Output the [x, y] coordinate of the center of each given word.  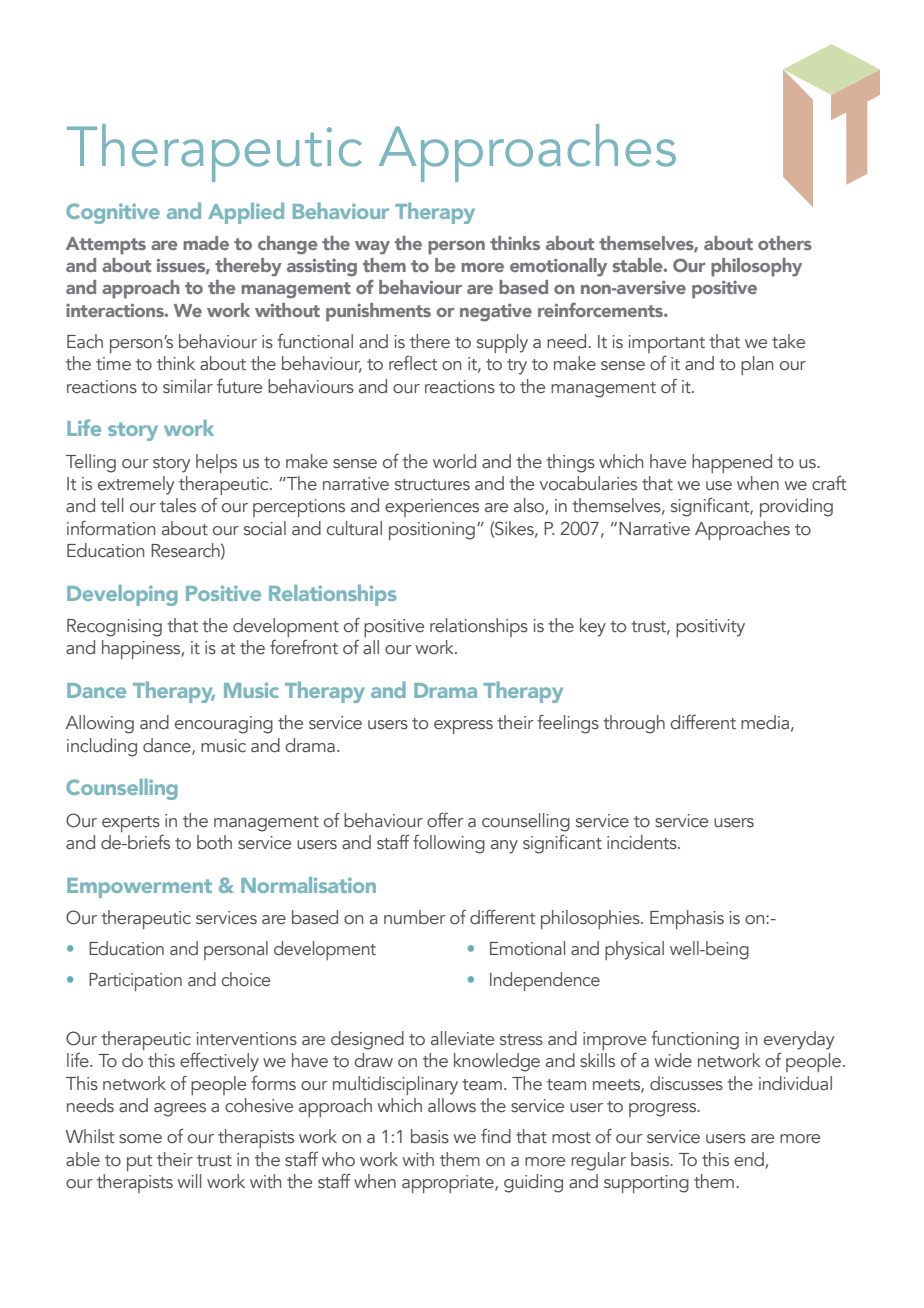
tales [178, 505]
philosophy [756, 267]
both [214, 842]
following [449, 844]
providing [796, 507]
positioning [432, 531]
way [372, 248]
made [206, 243]
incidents [643, 842]
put [140, 1163]
